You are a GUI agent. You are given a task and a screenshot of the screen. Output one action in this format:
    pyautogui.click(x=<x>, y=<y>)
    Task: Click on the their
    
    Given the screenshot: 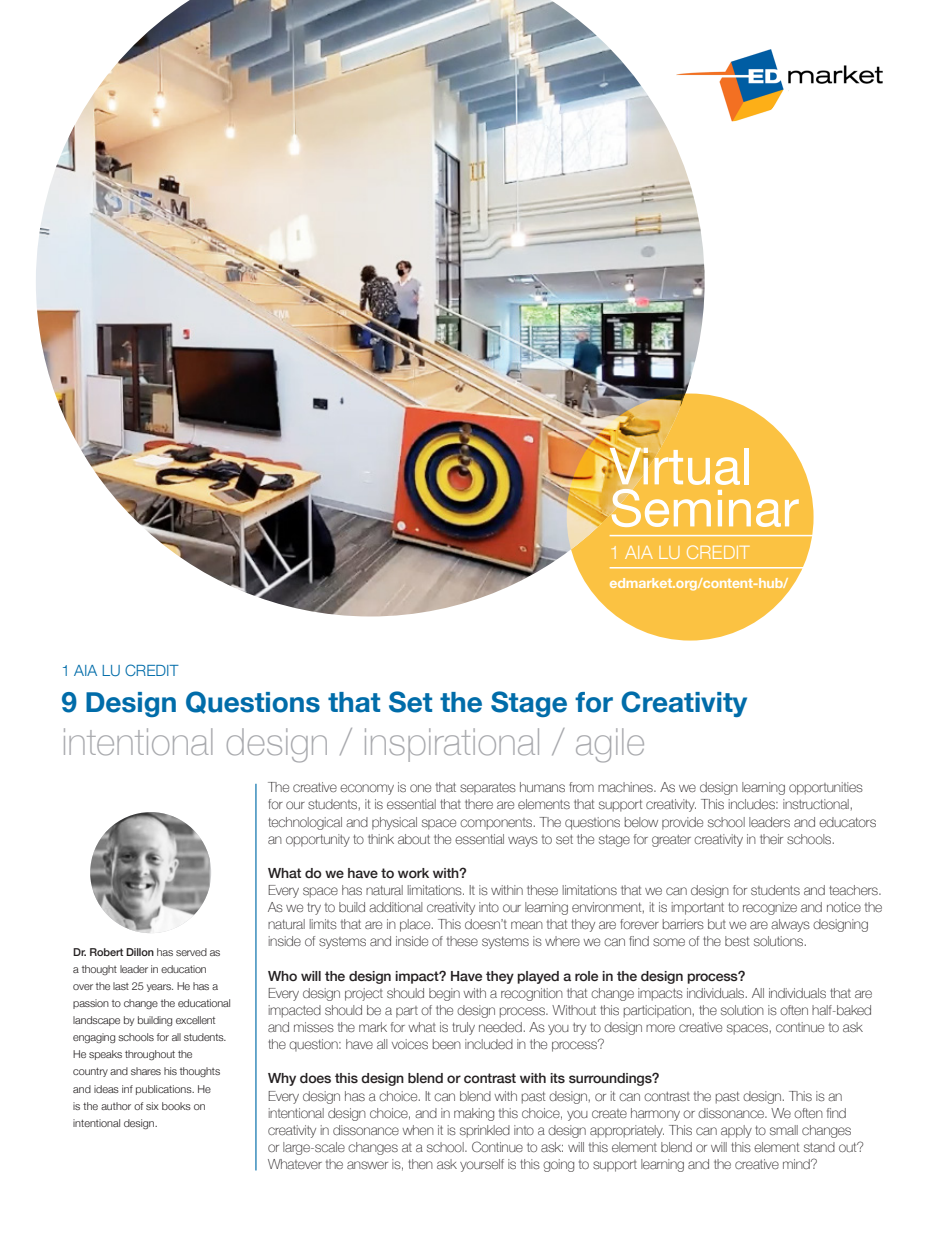 What is the action you would take?
    pyautogui.click(x=771, y=839)
